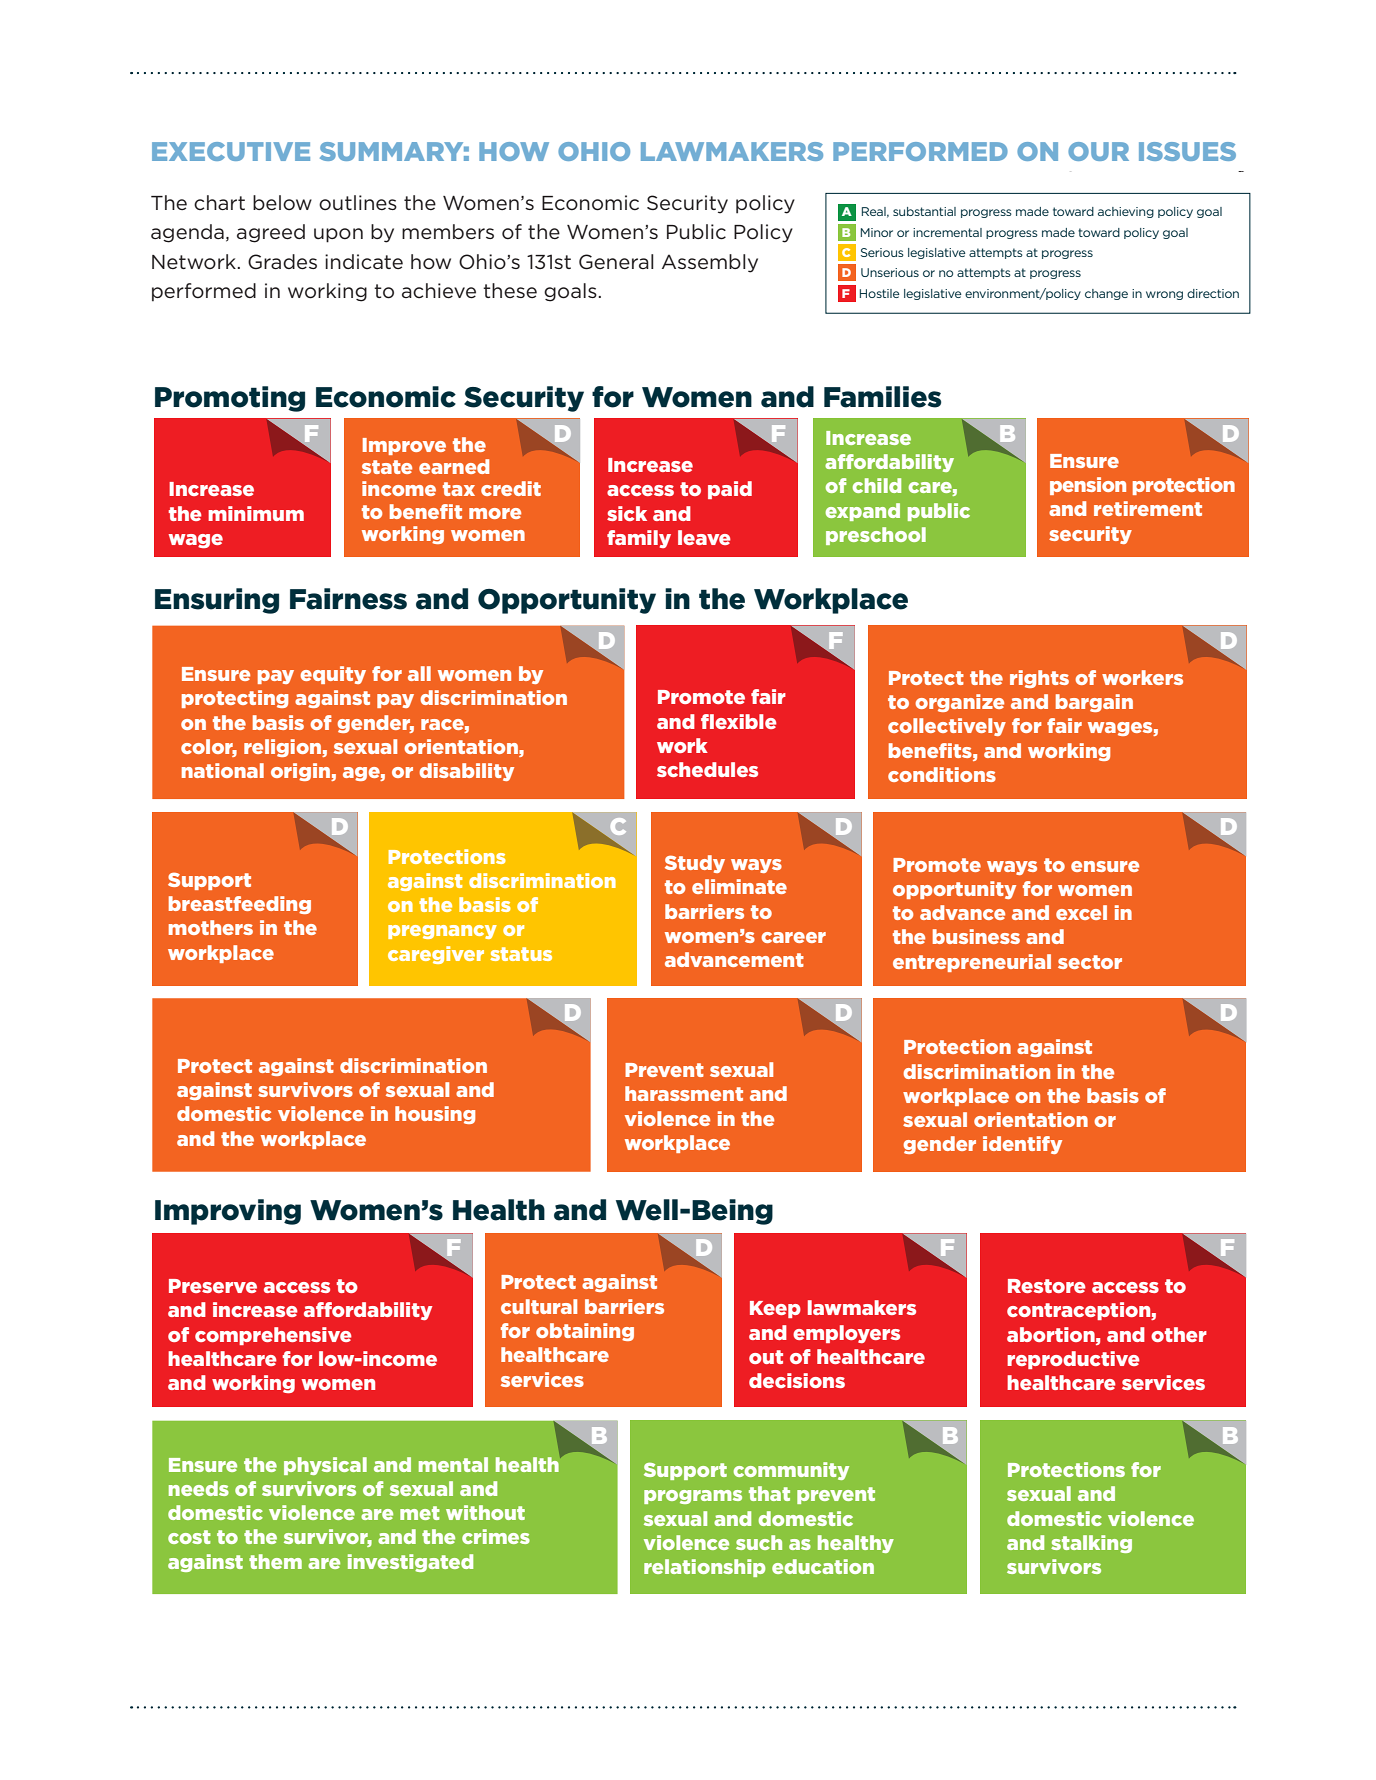 The width and height of the page is (1376, 1780). What do you see at coordinates (338, 235) in the page?
I see `upon` at bounding box center [338, 235].
